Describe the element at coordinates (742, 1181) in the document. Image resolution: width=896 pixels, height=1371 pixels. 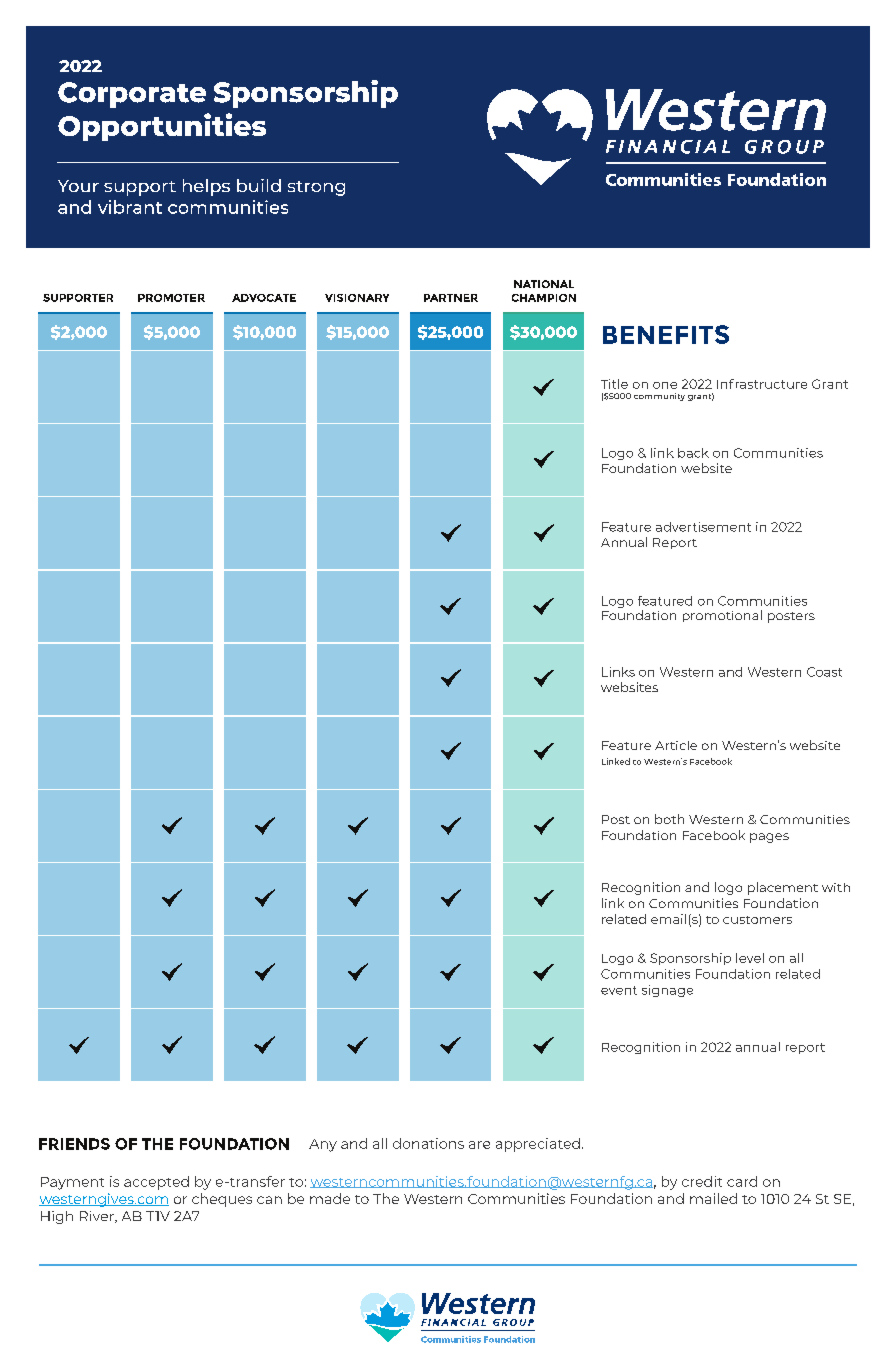
I see `card` at that location.
